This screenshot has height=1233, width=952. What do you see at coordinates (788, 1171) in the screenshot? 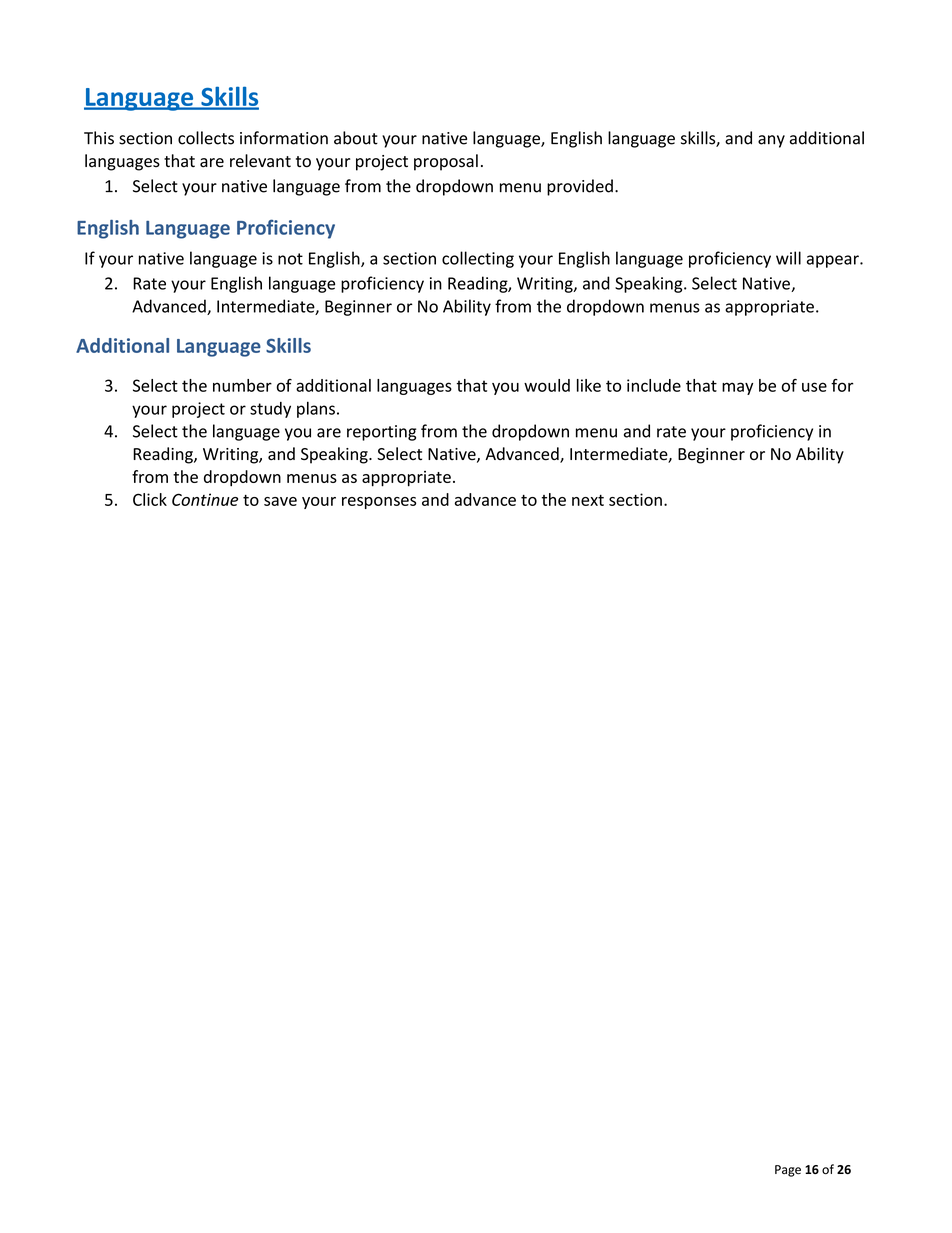
I see `Page` at bounding box center [788, 1171].
